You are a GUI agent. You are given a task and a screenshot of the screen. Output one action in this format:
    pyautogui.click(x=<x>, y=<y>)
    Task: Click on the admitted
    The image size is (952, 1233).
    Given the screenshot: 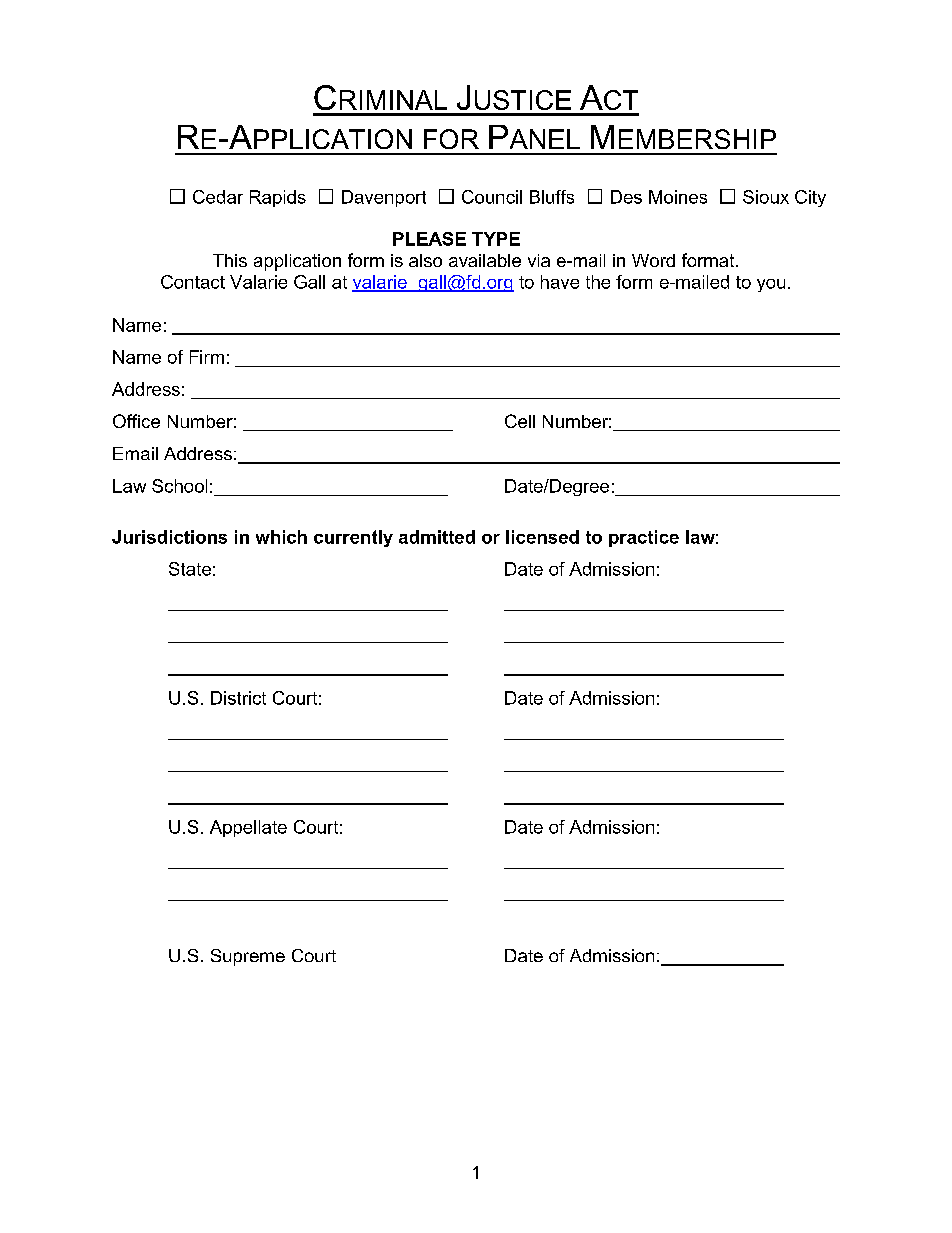 What is the action you would take?
    pyautogui.click(x=437, y=537)
